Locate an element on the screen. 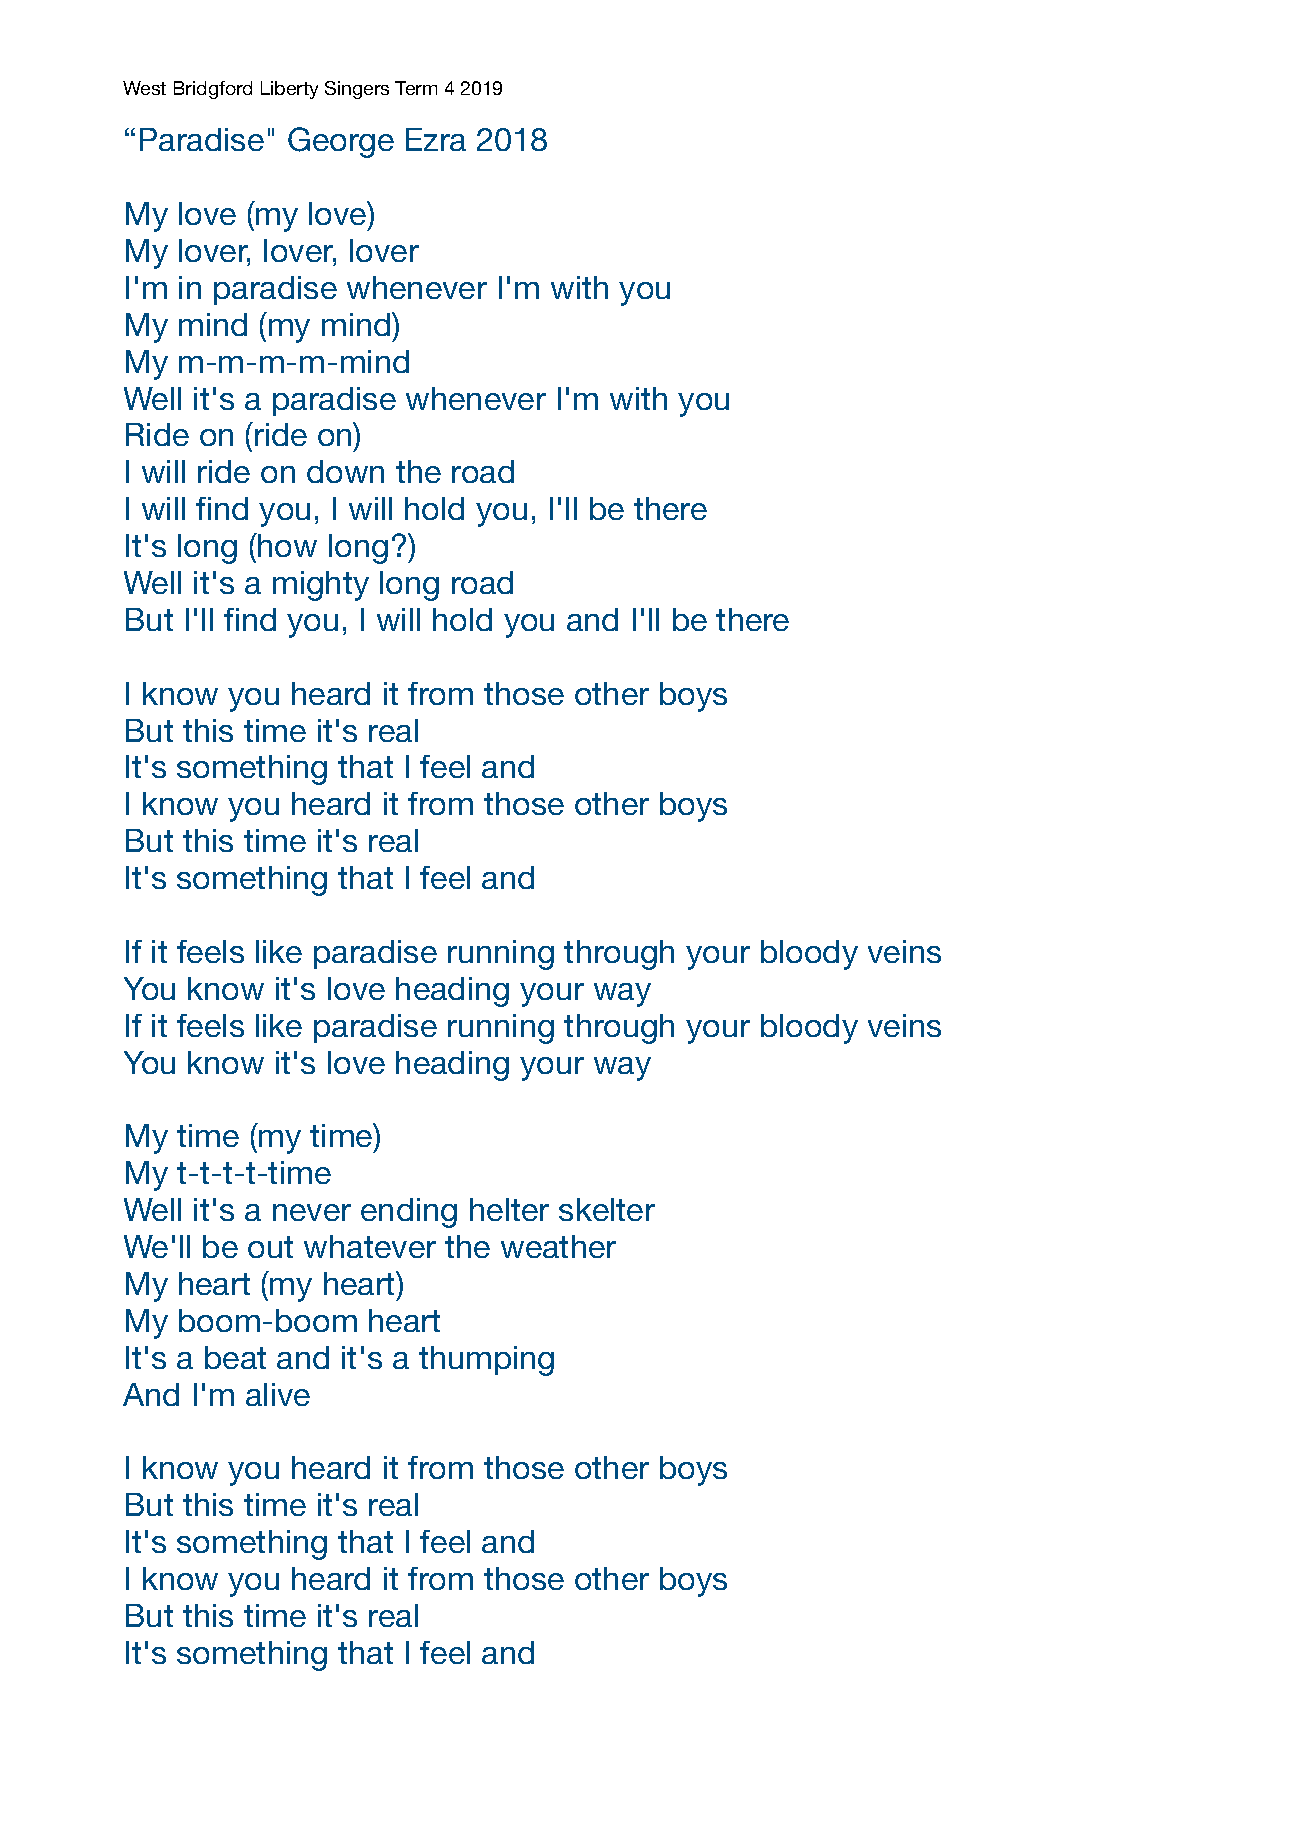 Image resolution: width=1291 pixels, height=1827 pixels. mighty is located at coordinates (321, 586).
